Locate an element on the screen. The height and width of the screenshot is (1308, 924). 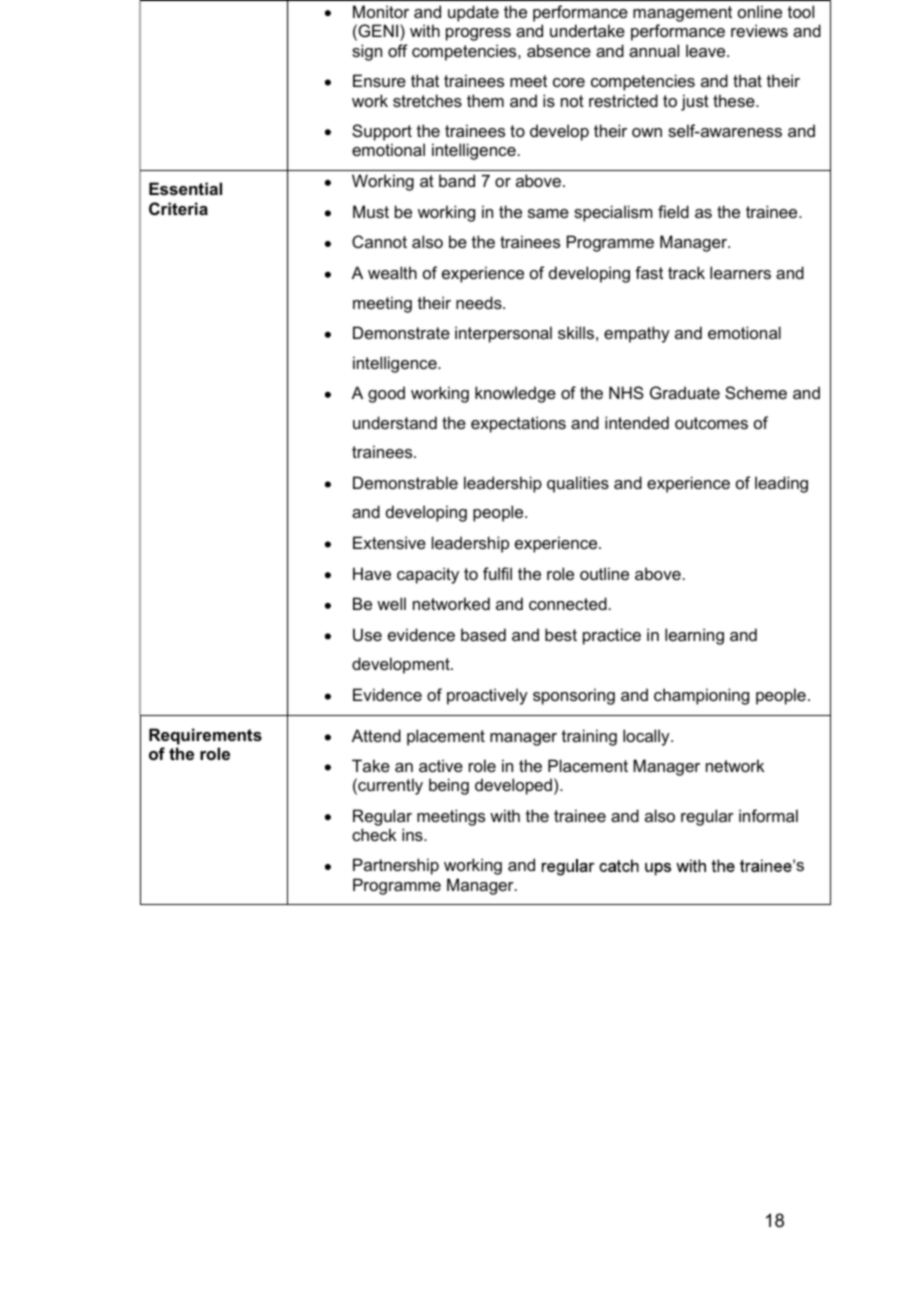
outcomes is located at coordinates (711, 423).
